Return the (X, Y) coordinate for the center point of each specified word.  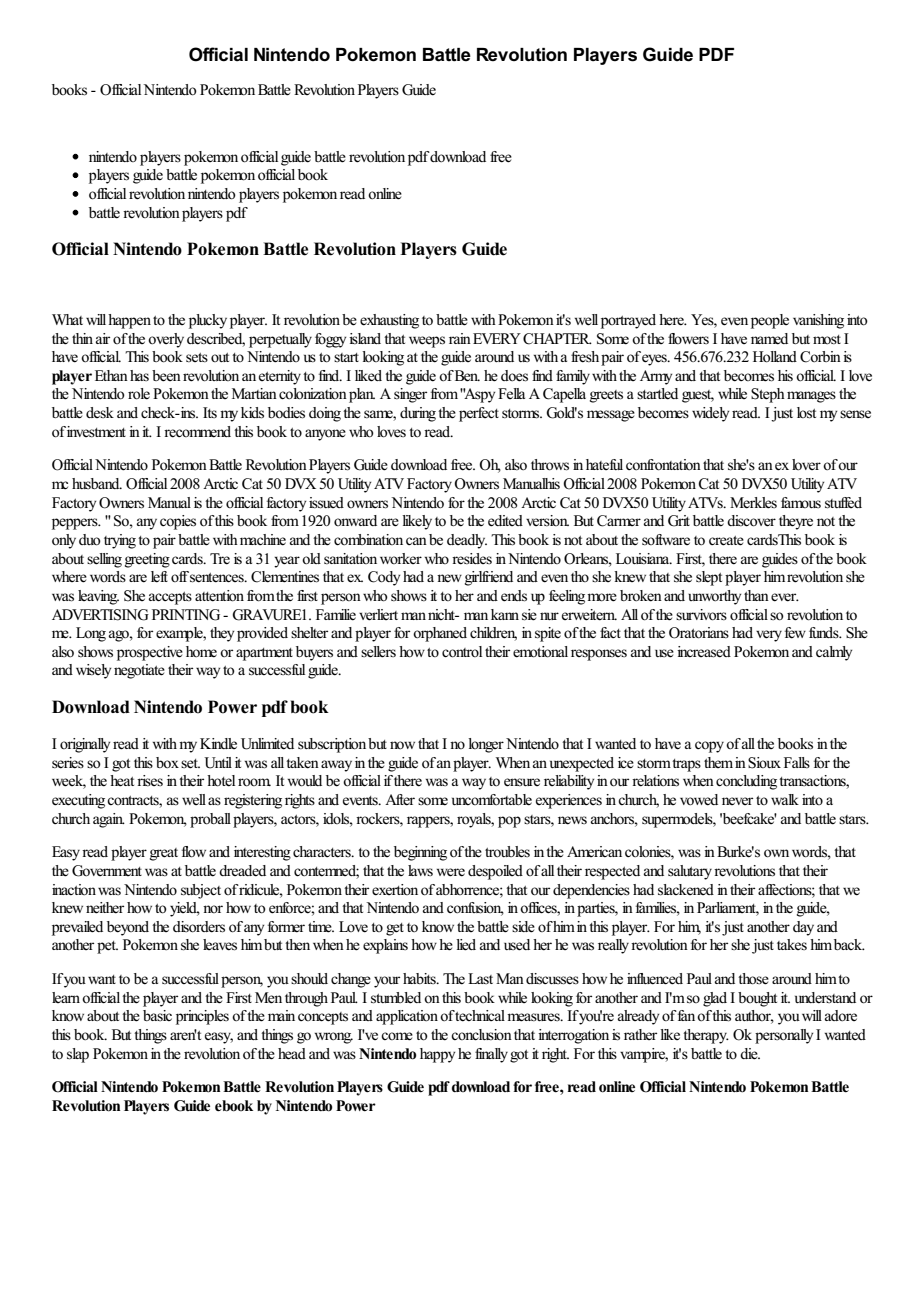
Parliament (728, 909)
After (400, 800)
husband (97, 483)
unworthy (714, 597)
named (769, 339)
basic (157, 1015)
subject (201, 891)
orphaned (440, 634)
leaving (98, 597)
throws (550, 465)
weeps (427, 342)
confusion (475, 909)
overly (166, 340)
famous (801, 502)
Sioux (764, 763)
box (167, 762)
